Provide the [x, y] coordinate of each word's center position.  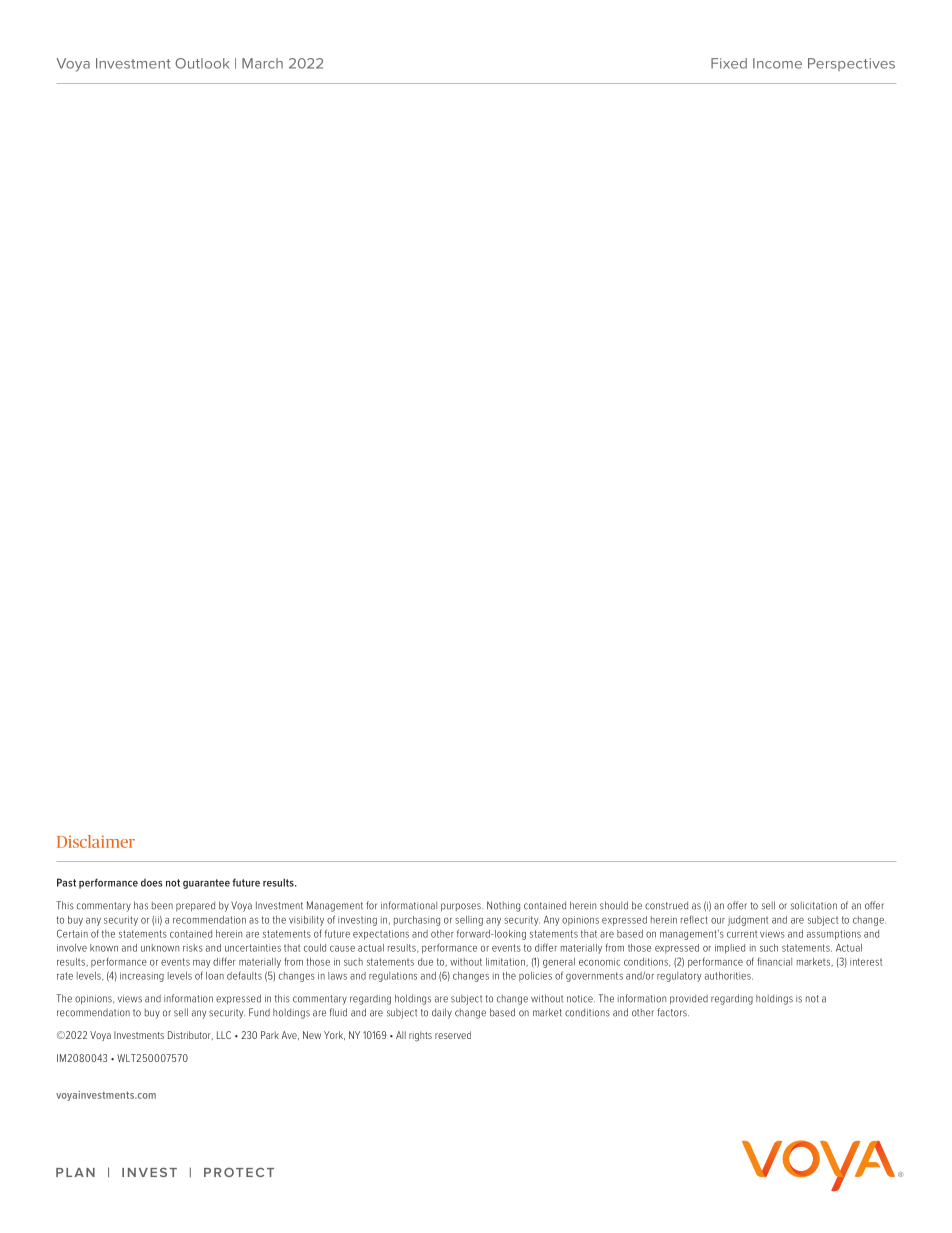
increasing [142, 977]
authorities [729, 976]
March [262, 63]
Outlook [202, 63]
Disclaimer [96, 841]
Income [777, 63]
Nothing [503, 906]
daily [442, 1013]
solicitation [814, 906]
